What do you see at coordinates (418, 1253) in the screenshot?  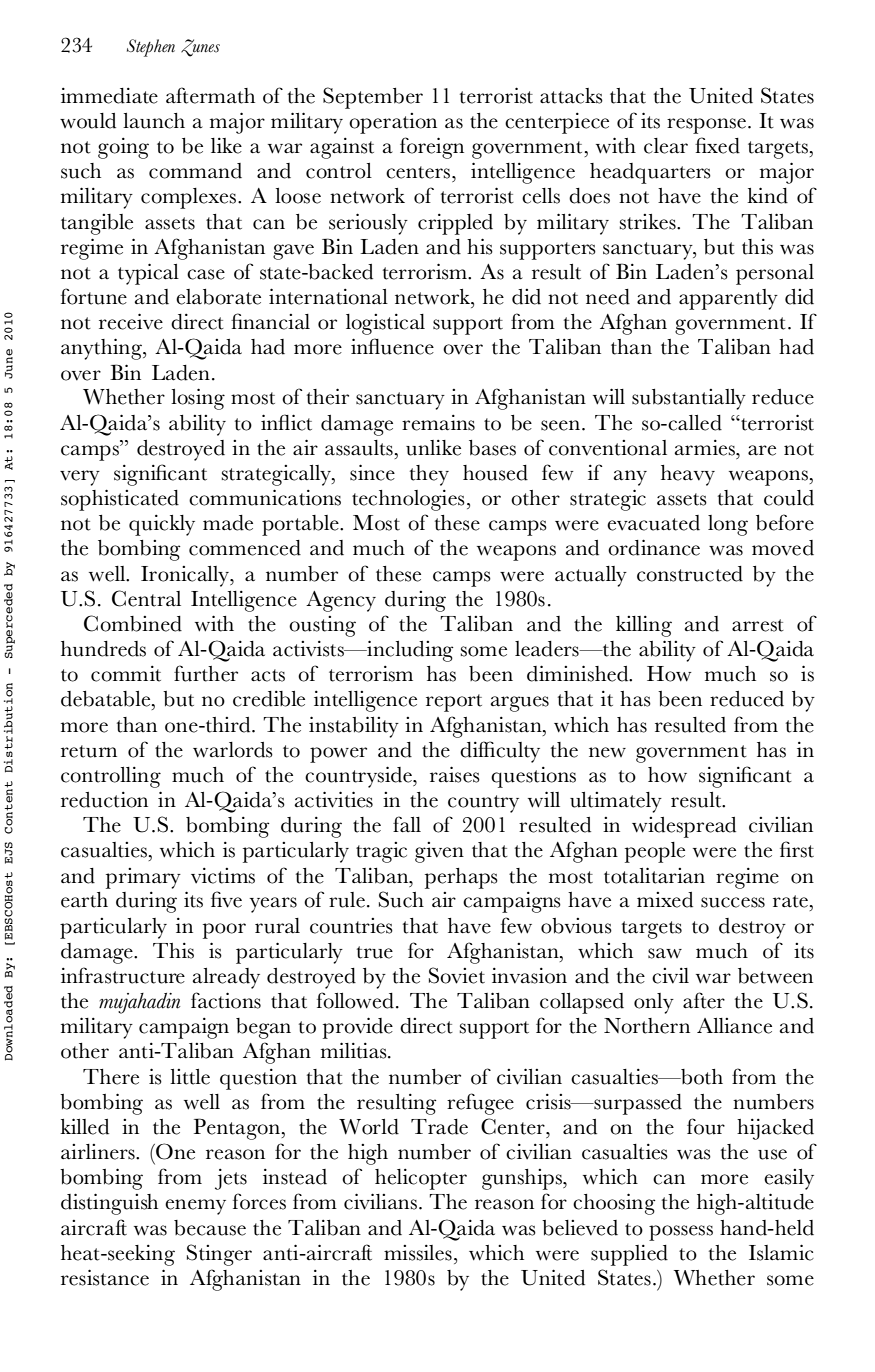 I see `missiles` at bounding box center [418, 1253].
